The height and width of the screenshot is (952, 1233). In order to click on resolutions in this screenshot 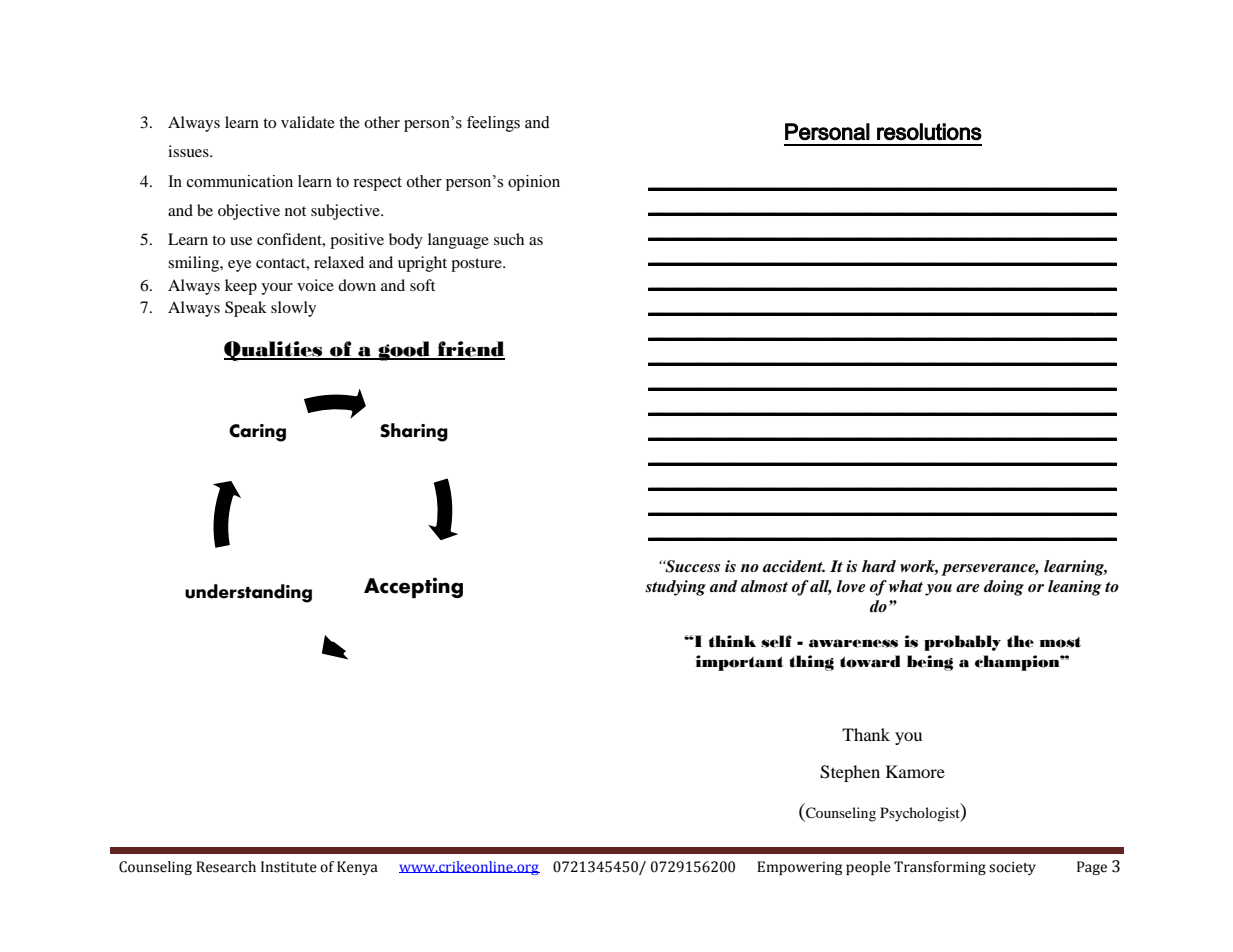, I will do `click(929, 132)`.
